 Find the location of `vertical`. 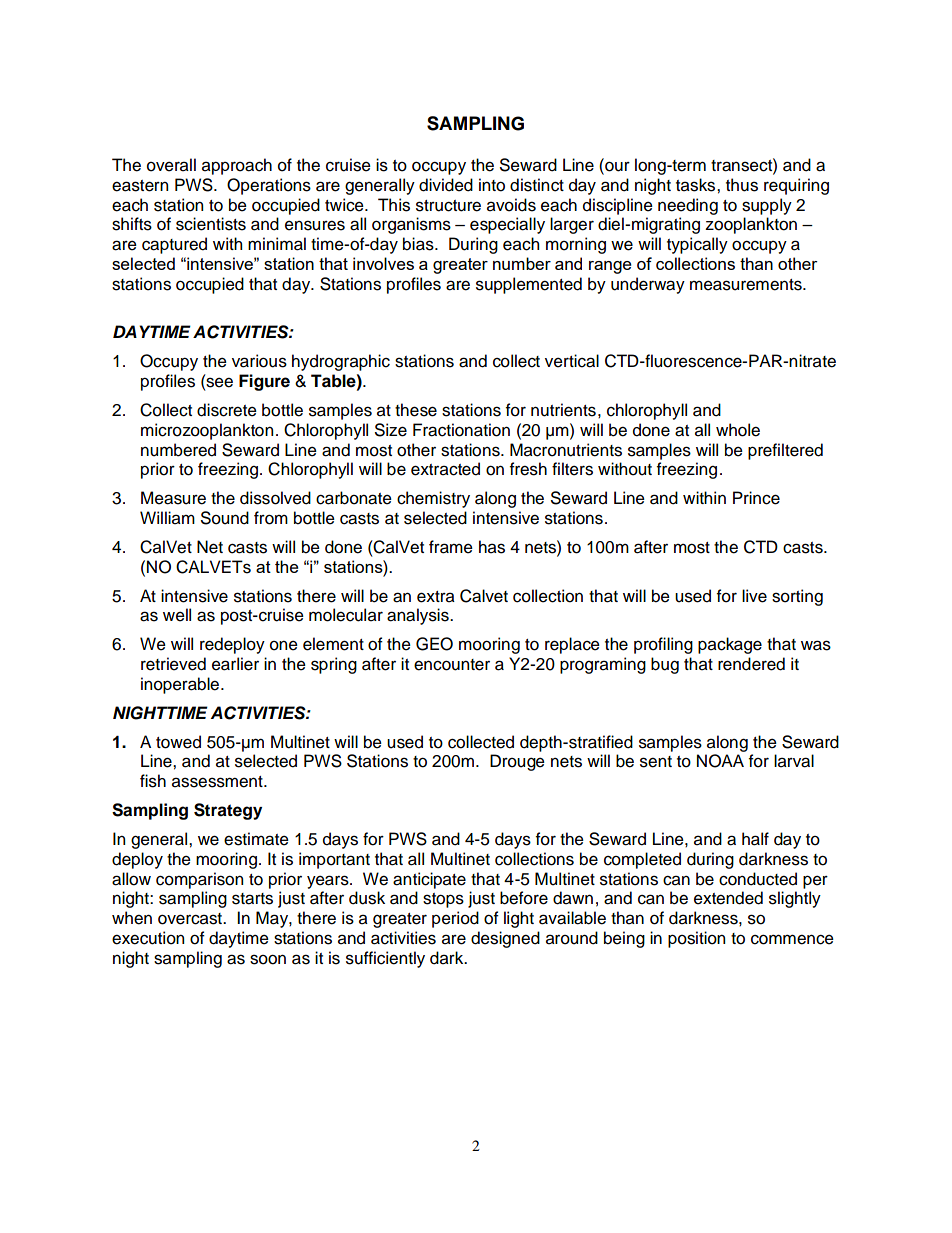

vertical is located at coordinates (572, 361).
